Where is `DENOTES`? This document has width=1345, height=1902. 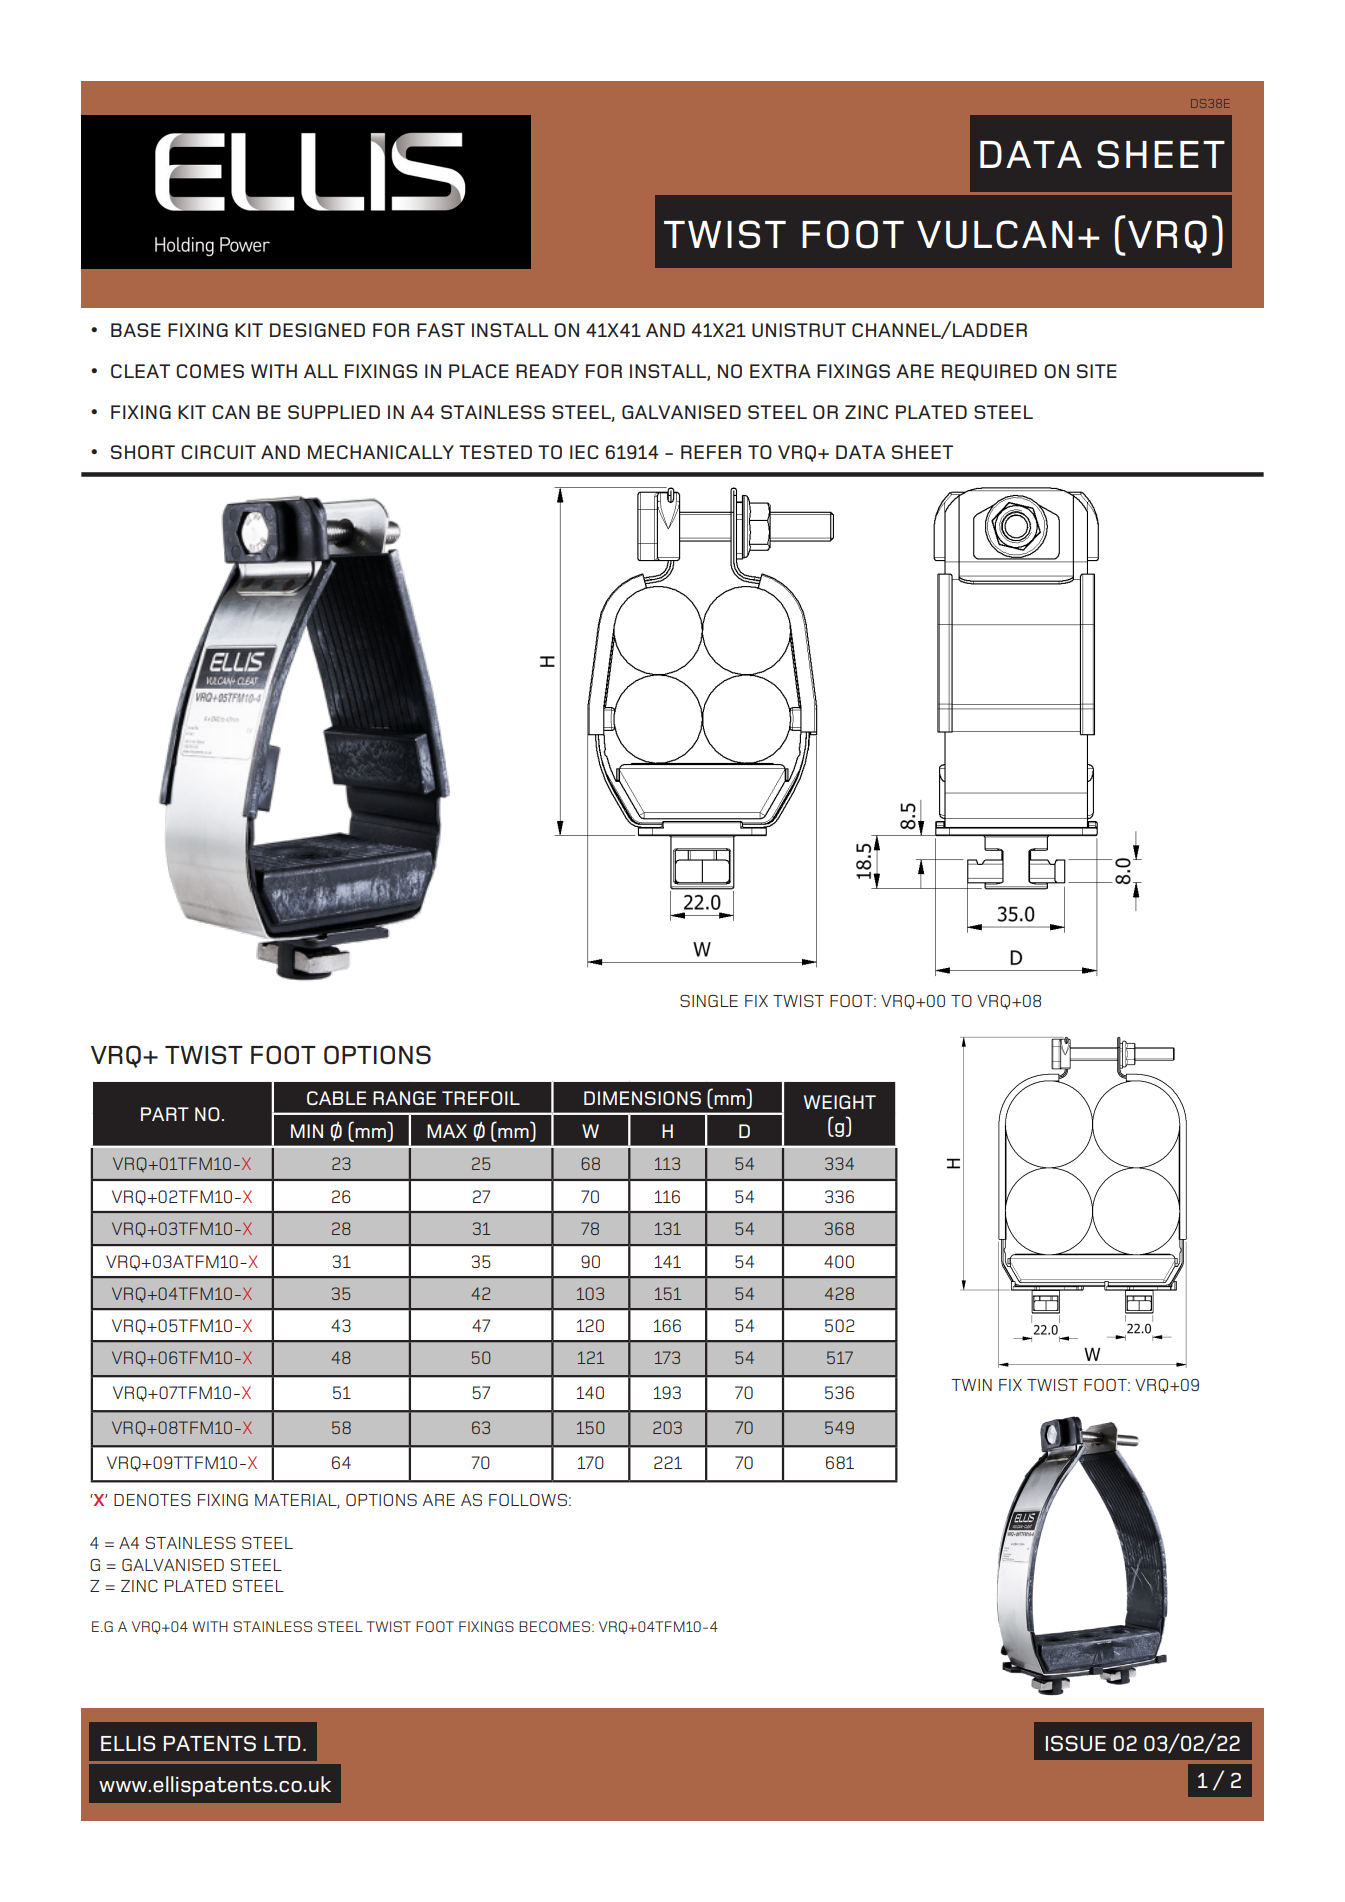 DENOTES is located at coordinates (152, 1500).
